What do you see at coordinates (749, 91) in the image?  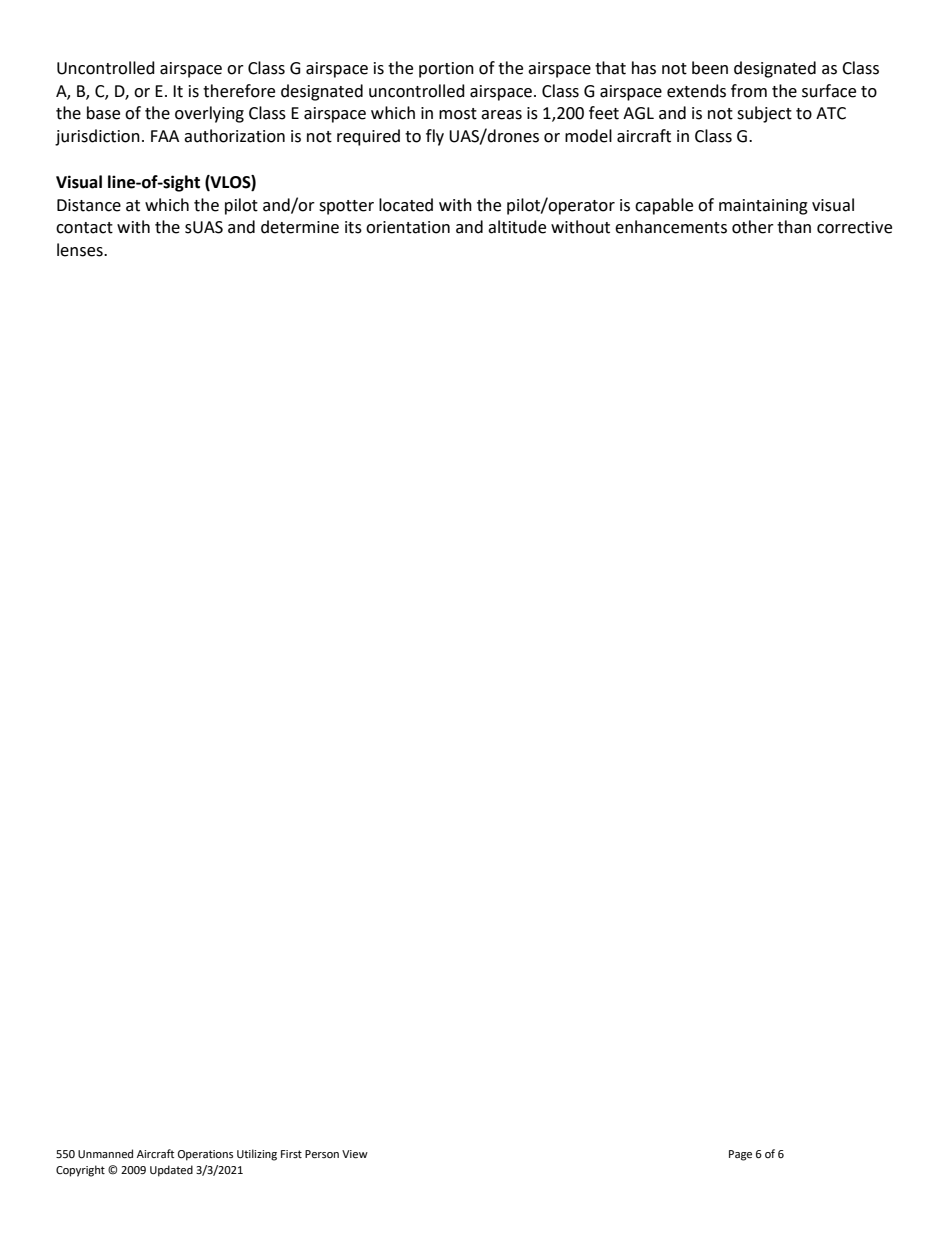 I see `from` at bounding box center [749, 91].
